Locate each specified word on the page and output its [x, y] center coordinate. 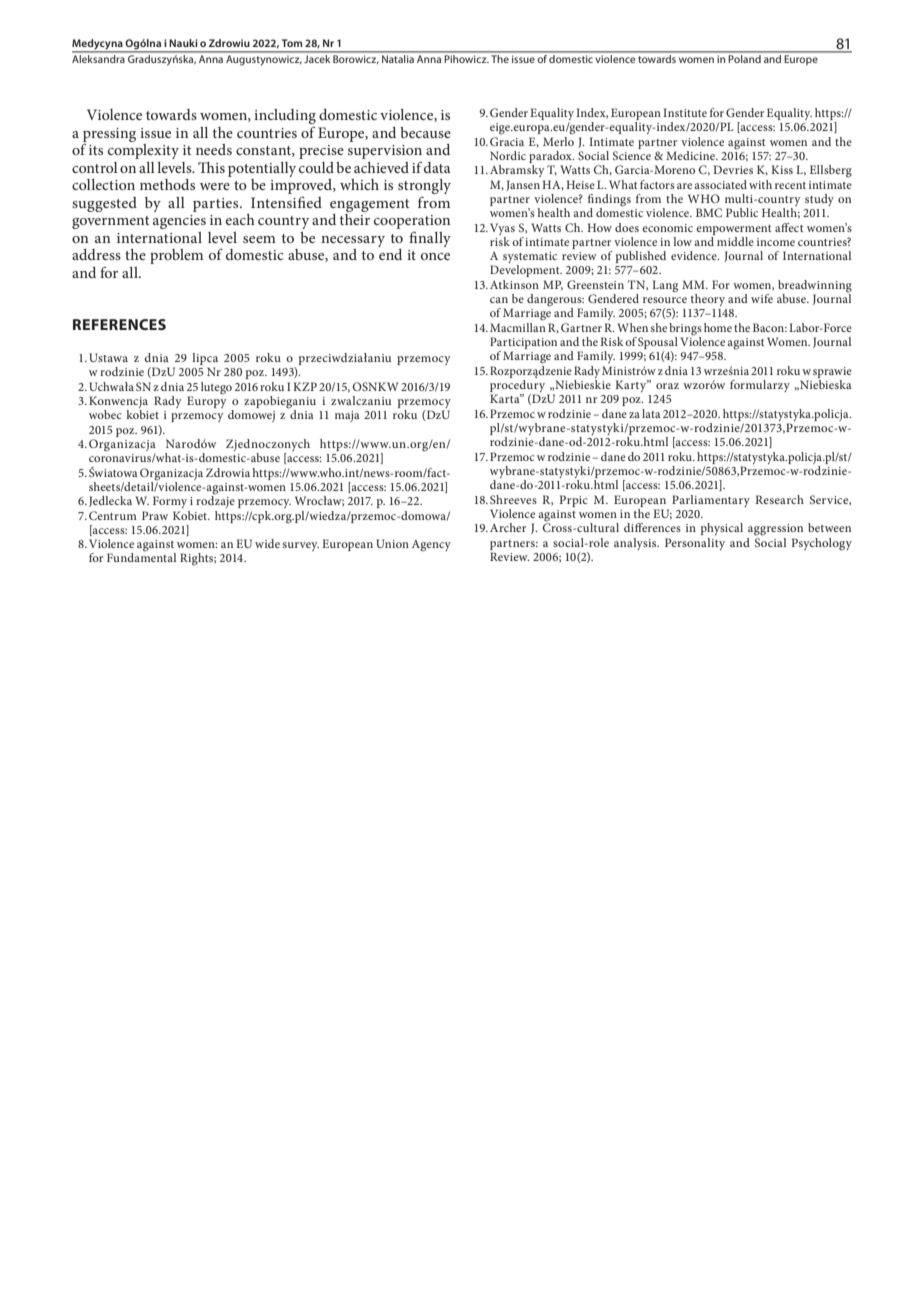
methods [167, 184]
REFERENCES [119, 324]
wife [762, 298]
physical [722, 529]
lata [651, 413]
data [437, 167]
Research [779, 499]
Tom [292, 43]
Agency [431, 546]
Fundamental [141, 556]
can [499, 300]
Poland [745, 57]
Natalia [398, 57]
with [760, 184]
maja [347, 416]
